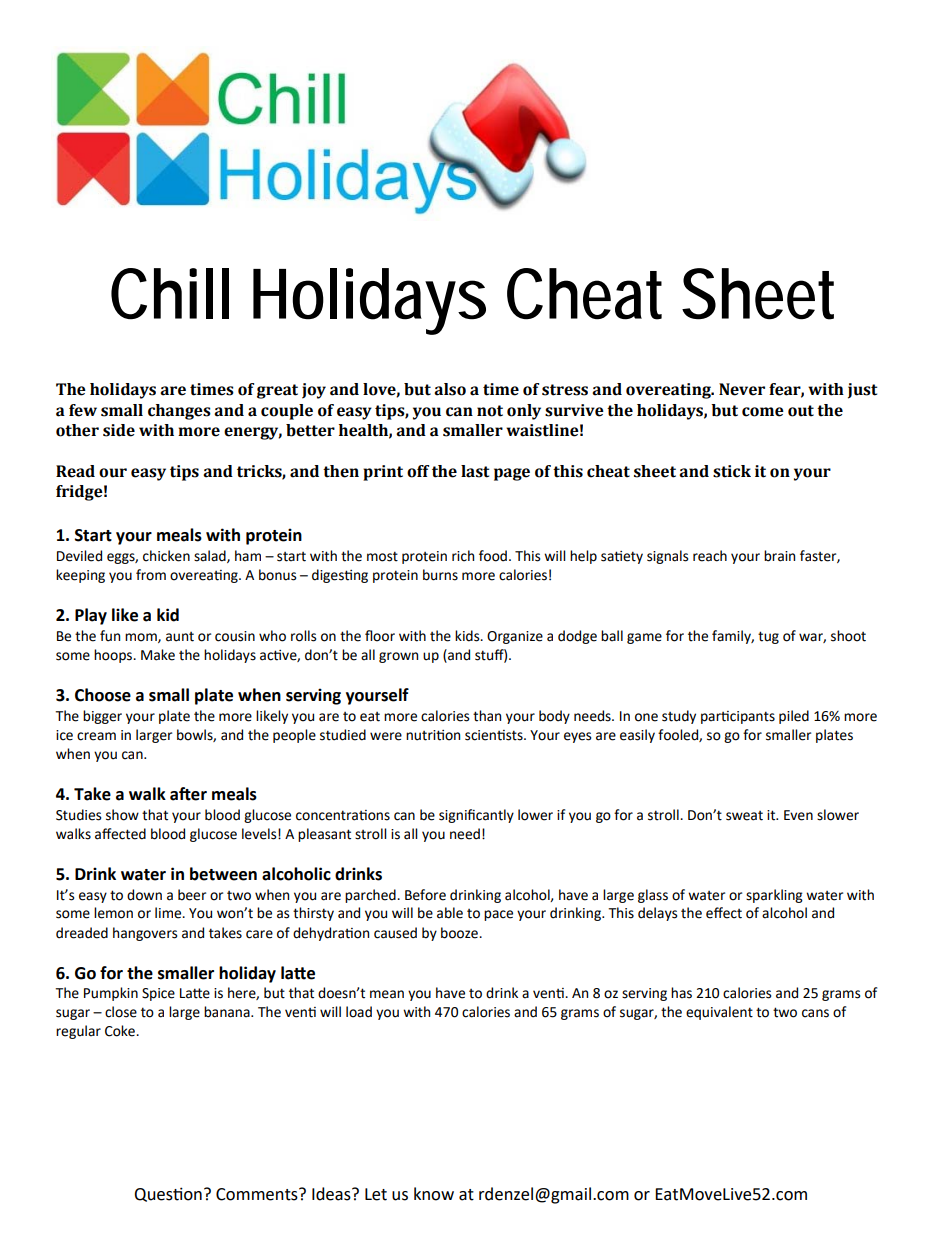  What do you see at coordinates (450, 389) in the screenshot?
I see `also` at bounding box center [450, 389].
